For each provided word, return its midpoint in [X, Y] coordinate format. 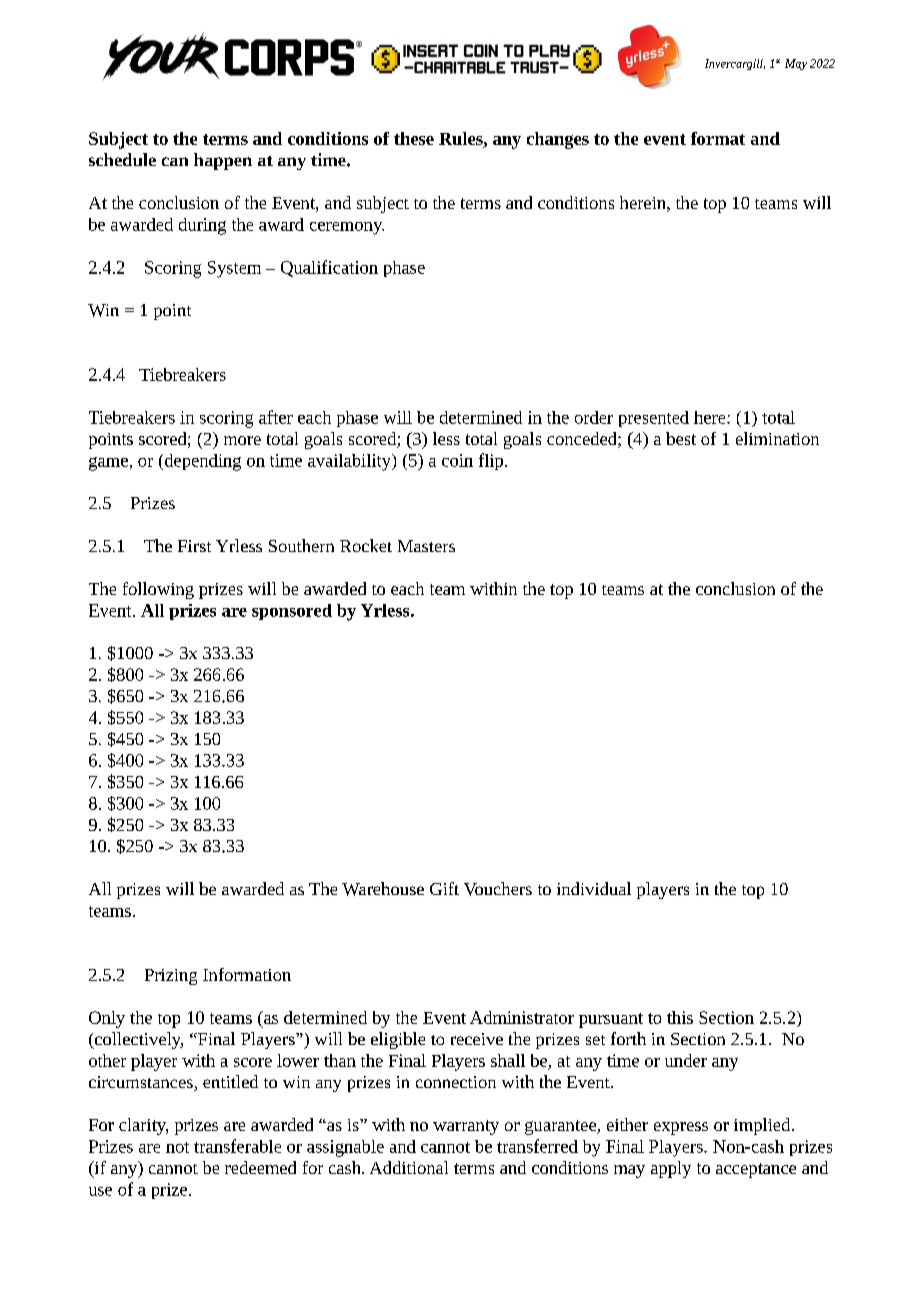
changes [558, 140]
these [414, 138]
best [681, 438]
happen [223, 161]
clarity [143, 1126]
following [158, 590]
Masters [426, 546]
